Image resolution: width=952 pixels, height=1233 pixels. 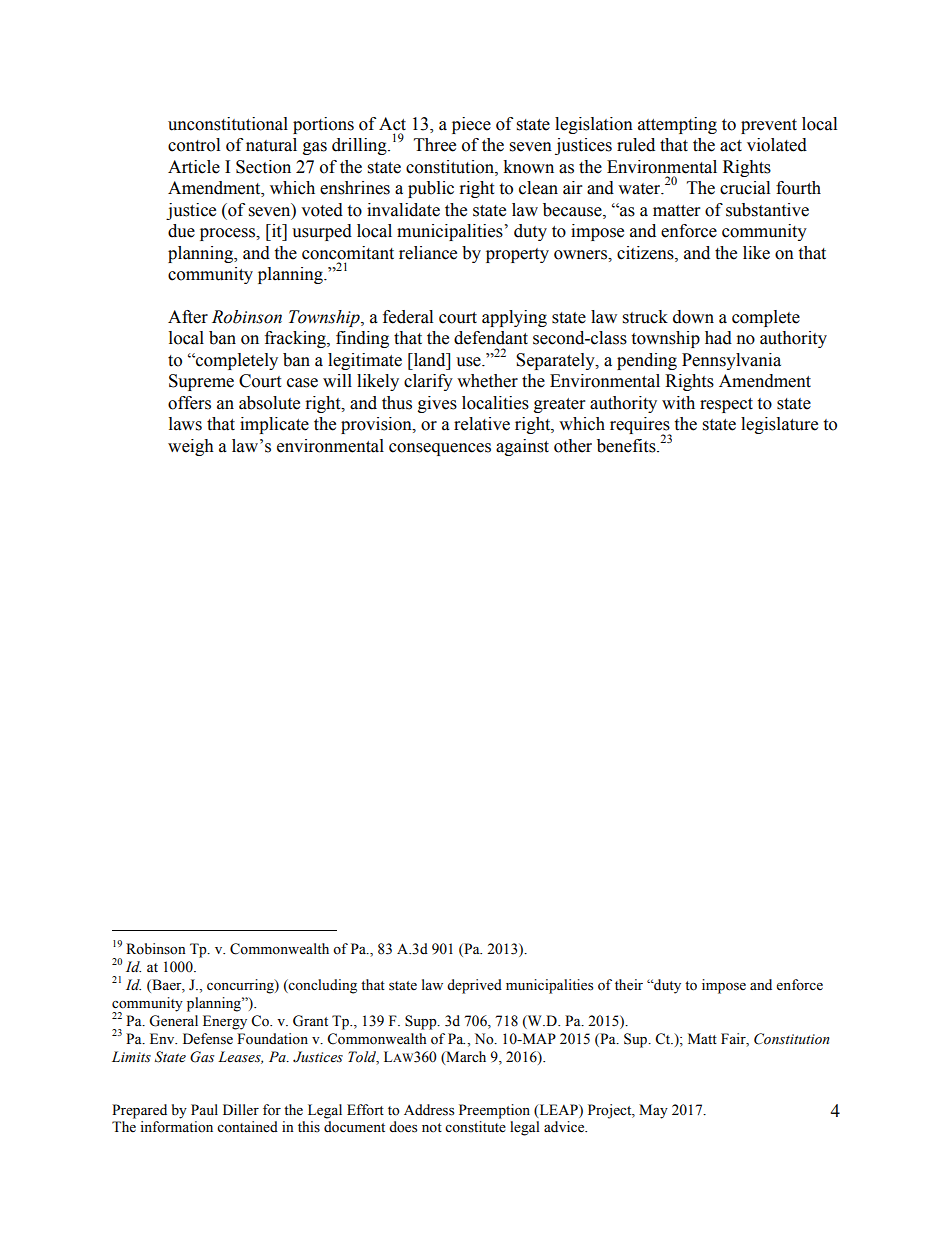 I want to click on control, so click(x=194, y=145).
